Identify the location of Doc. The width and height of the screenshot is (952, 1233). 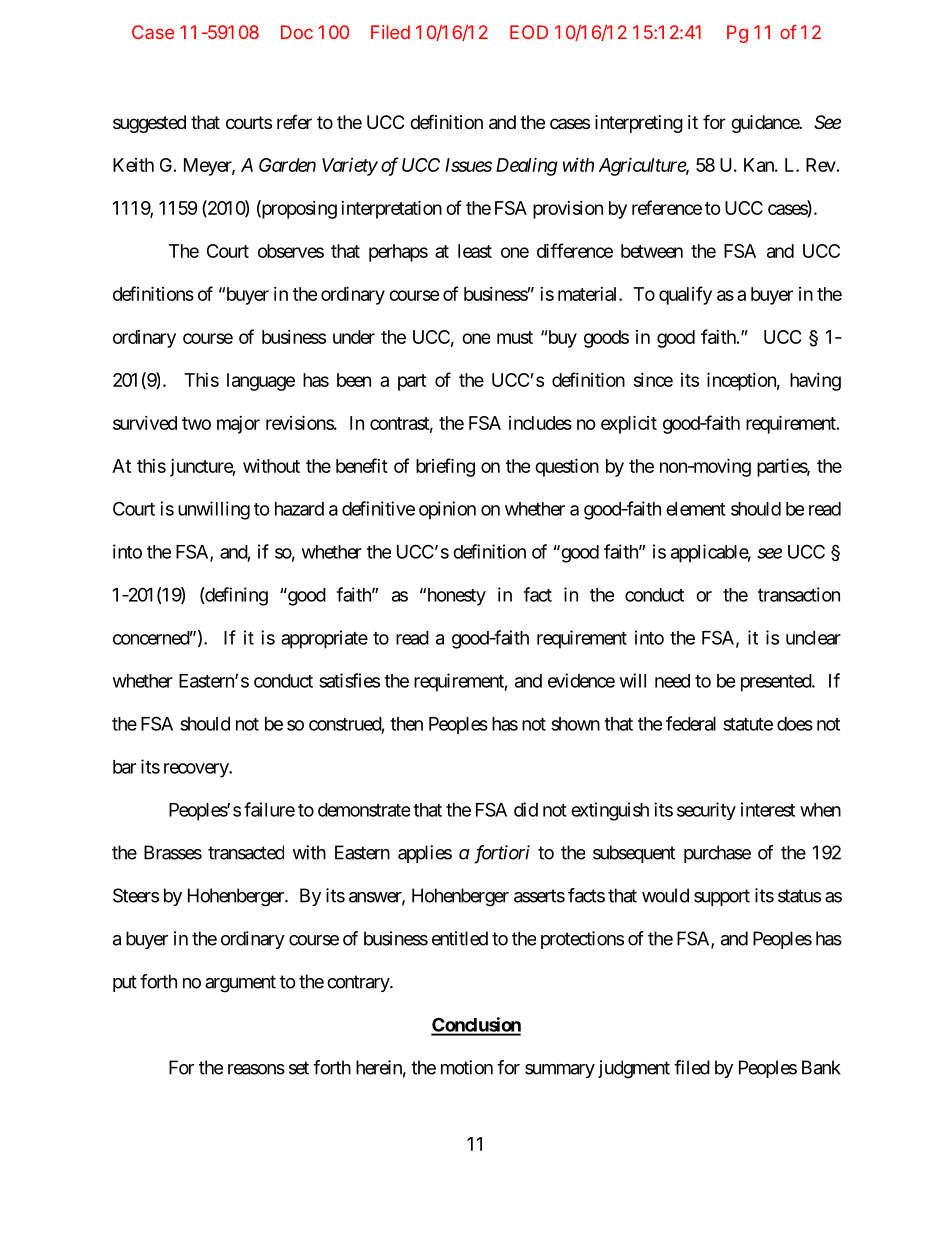
(297, 32).
